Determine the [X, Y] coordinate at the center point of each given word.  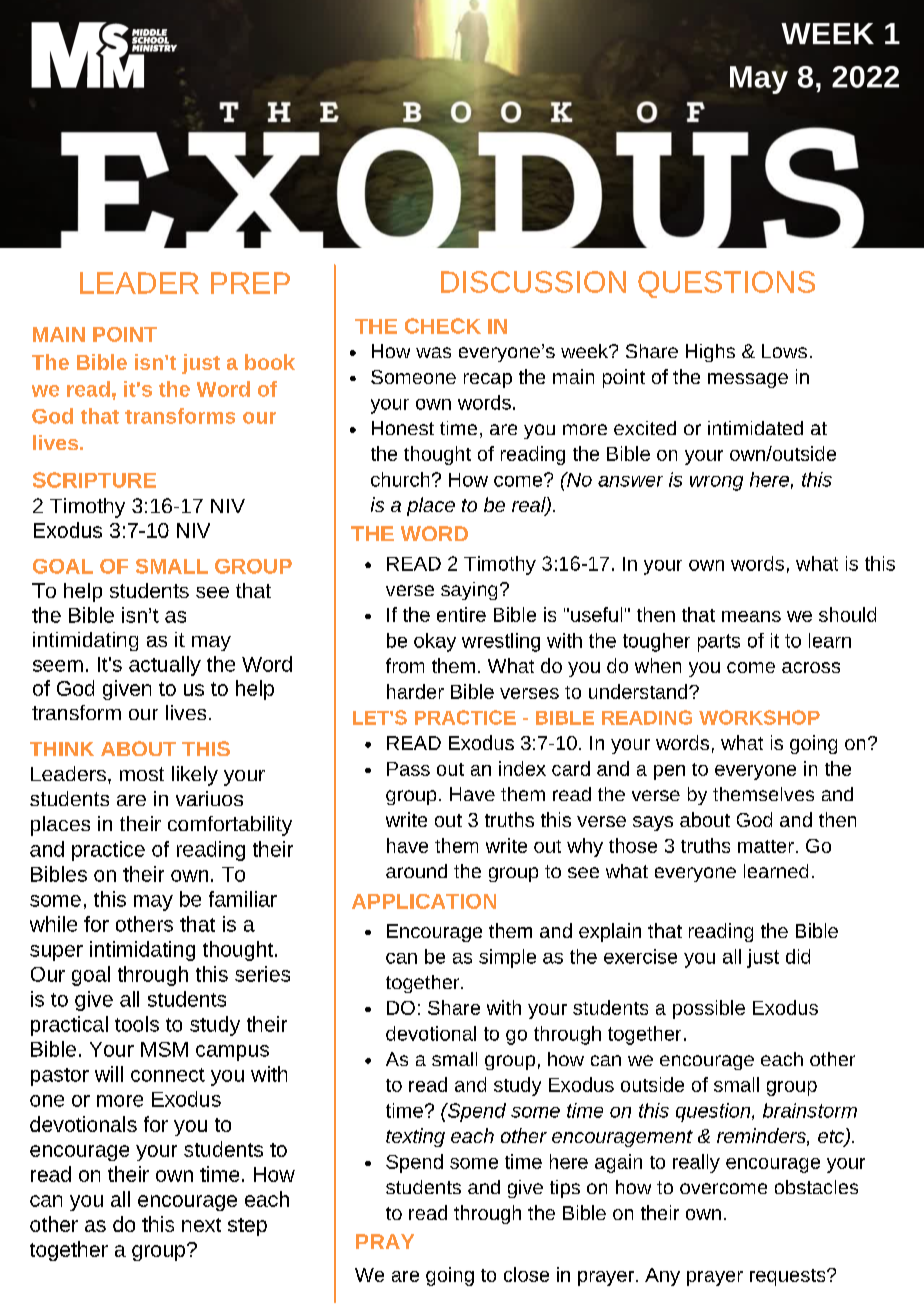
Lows [784, 351]
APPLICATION [424, 901]
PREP [250, 283]
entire [461, 614]
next [201, 1225]
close [526, 1274]
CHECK [443, 326]
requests [789, 1277]
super [56, 953]
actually [165, 666]
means [751, 616]
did [798, 956]
